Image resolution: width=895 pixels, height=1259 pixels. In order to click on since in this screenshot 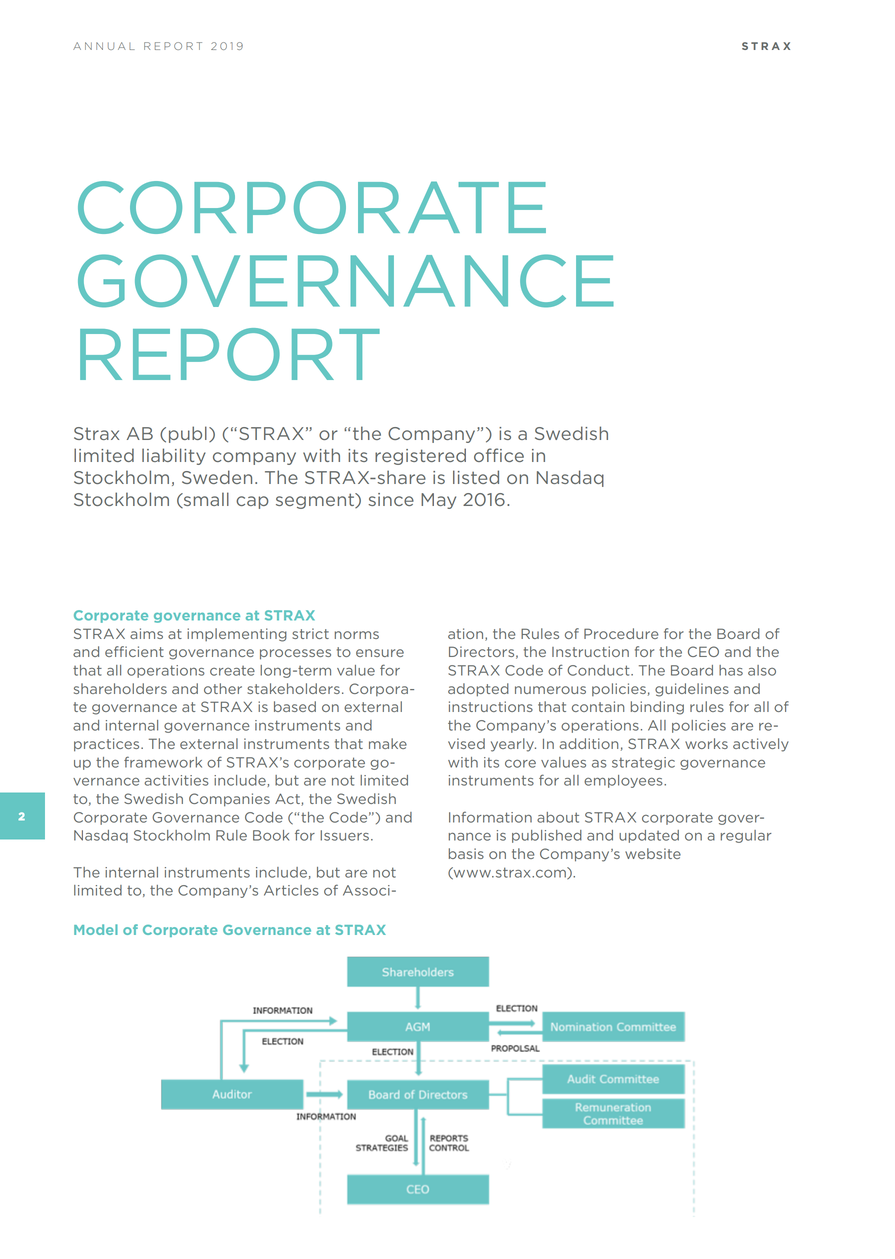, I will do `click(391, 499)`.
